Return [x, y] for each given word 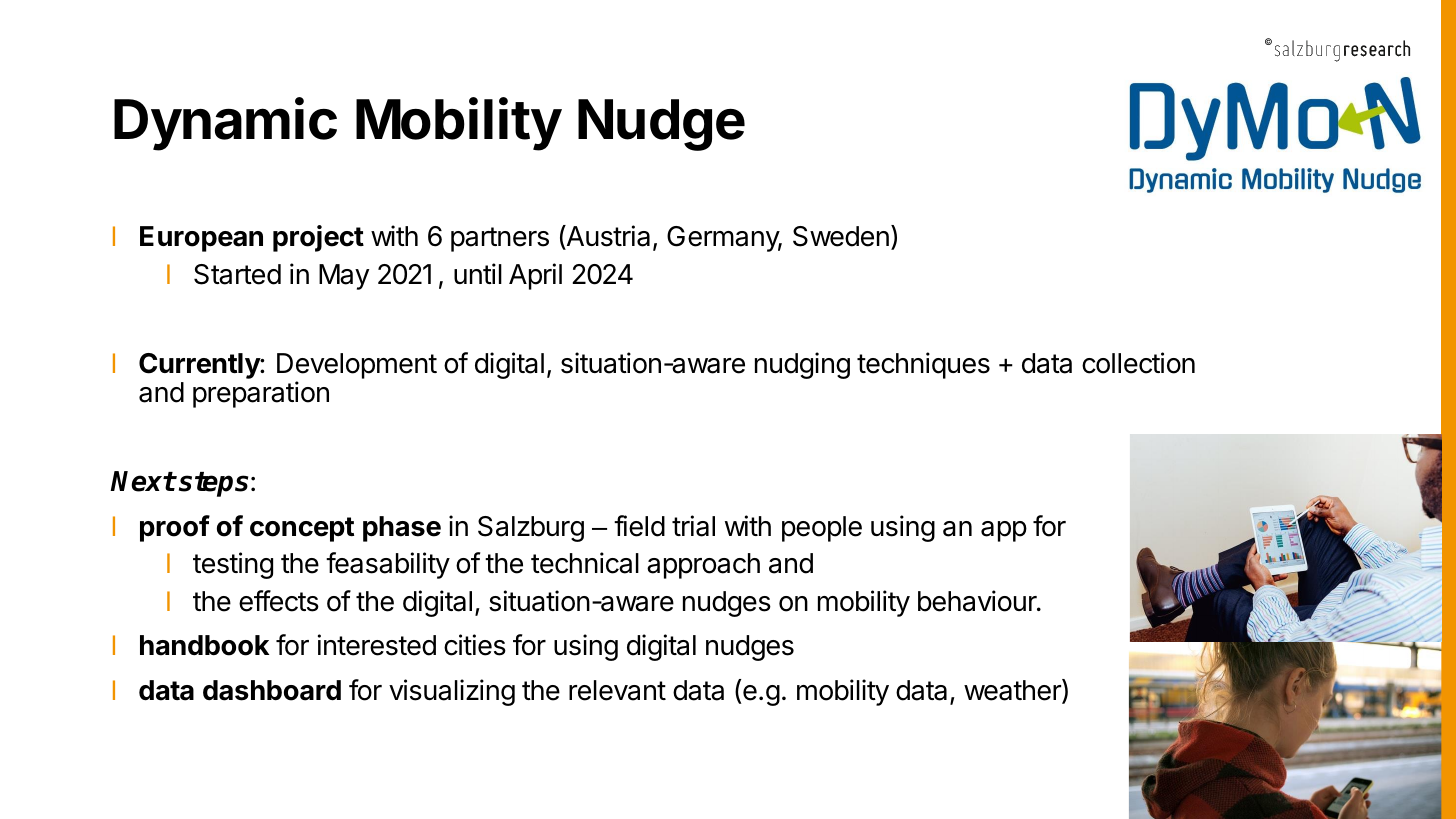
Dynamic [225, 124]
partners [500, 239]
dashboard [272, 690]
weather [1013, 691]
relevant [617, 690]
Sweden [841, 236]
